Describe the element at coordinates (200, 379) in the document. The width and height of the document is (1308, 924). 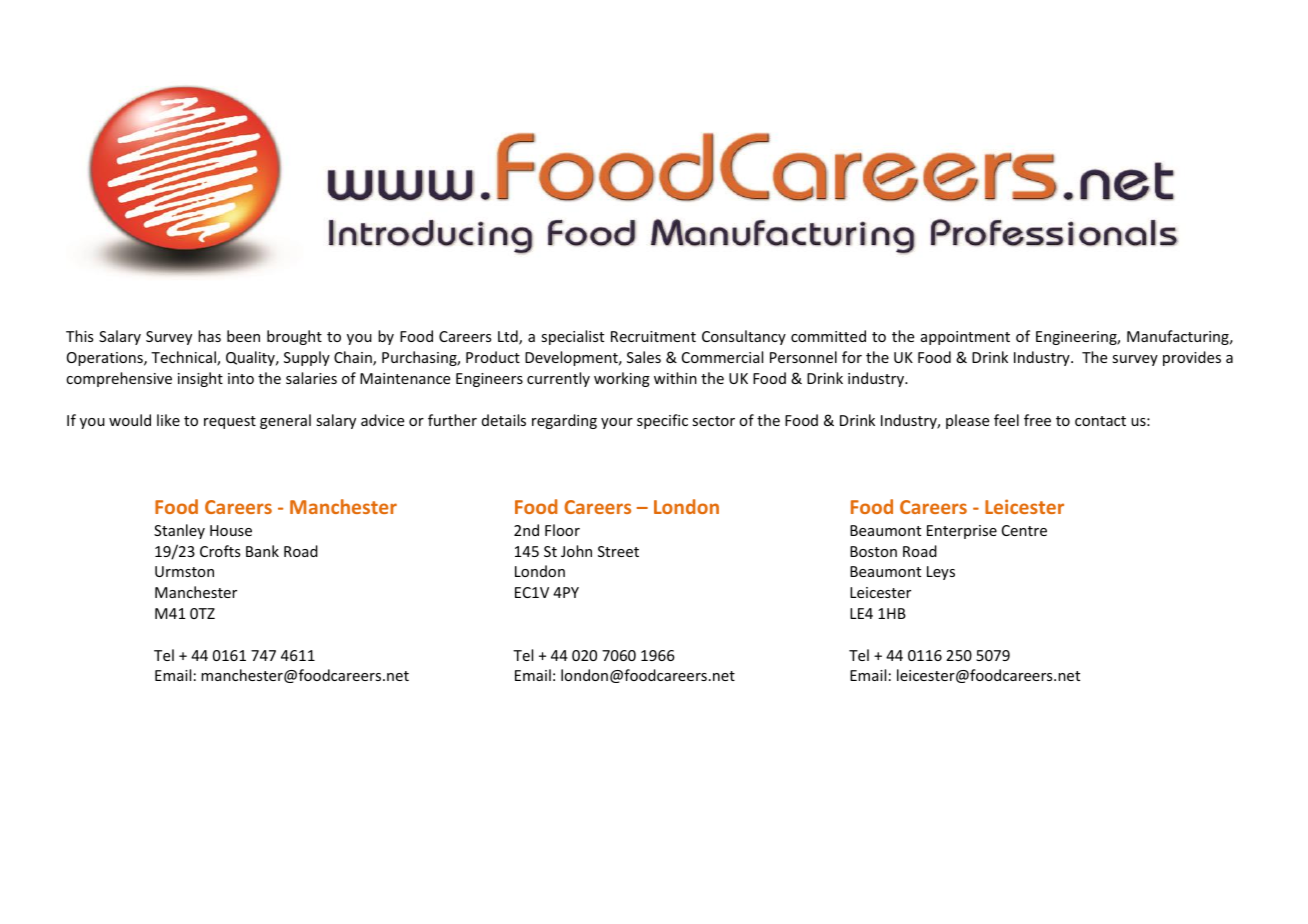
I see `insight` at that location.
